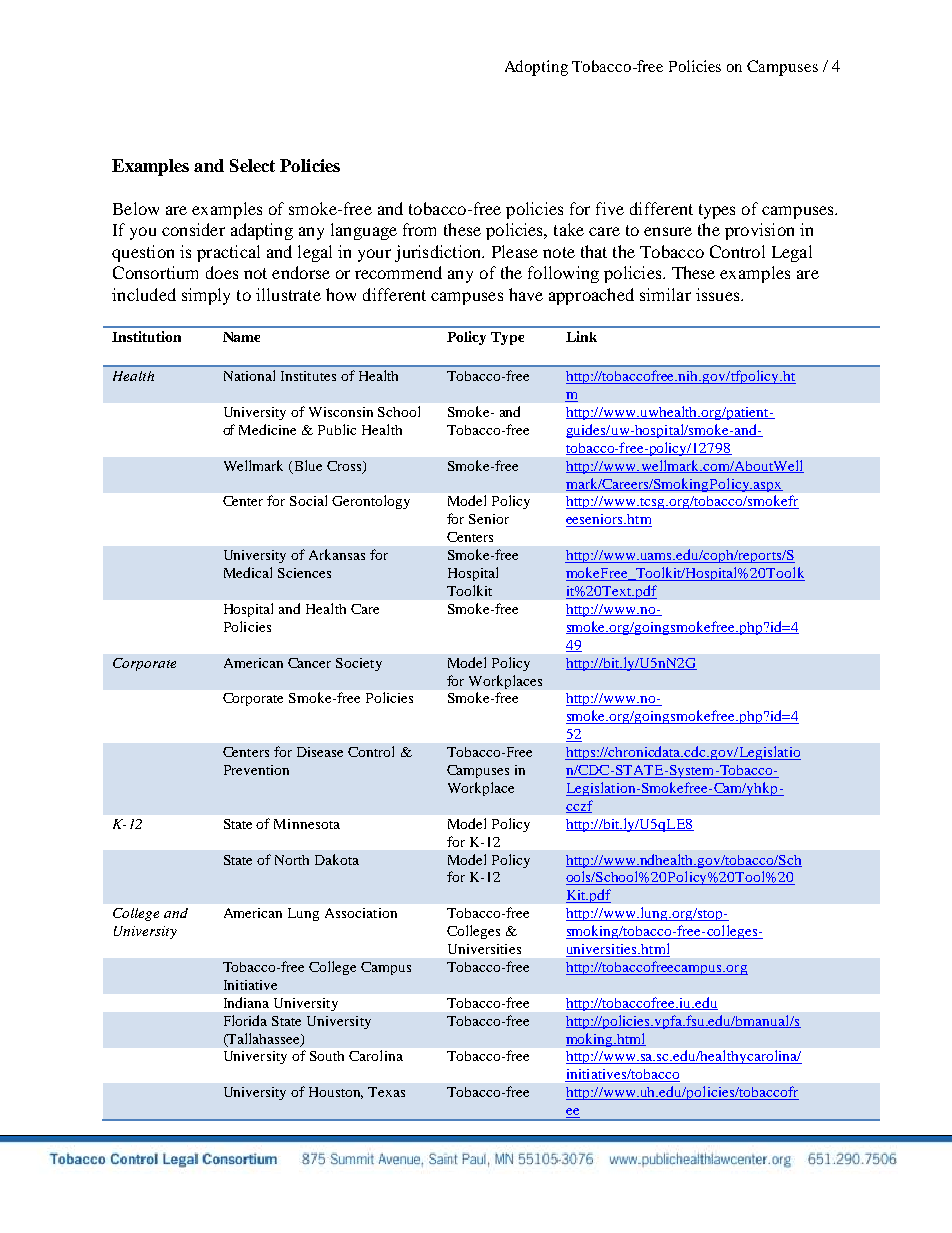  What do you see at coordinates (252, 165) in the screenshot?
I see `Select` at bounding box center [252, 165].
